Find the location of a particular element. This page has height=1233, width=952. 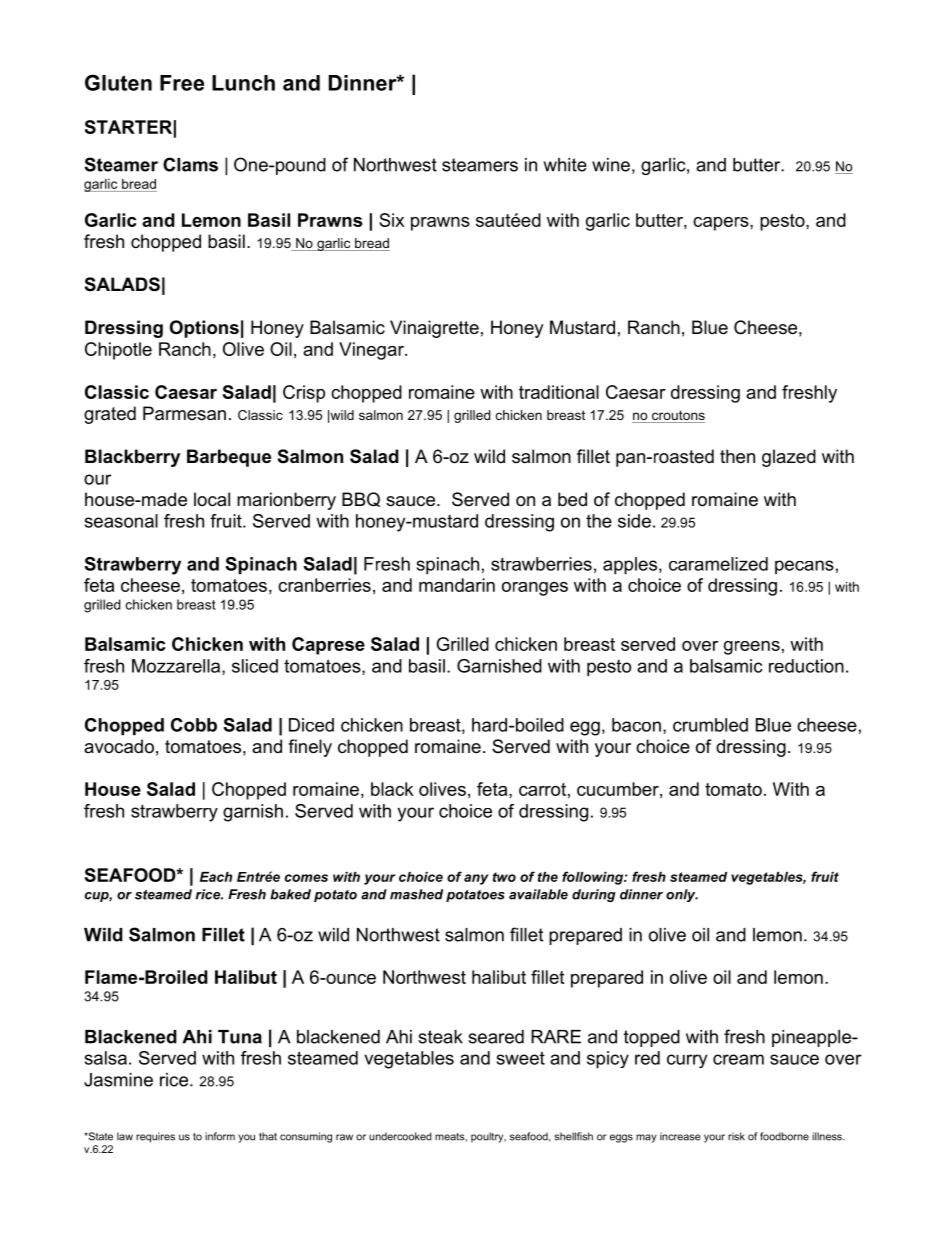

Free is located at coordinates (182, 83).
